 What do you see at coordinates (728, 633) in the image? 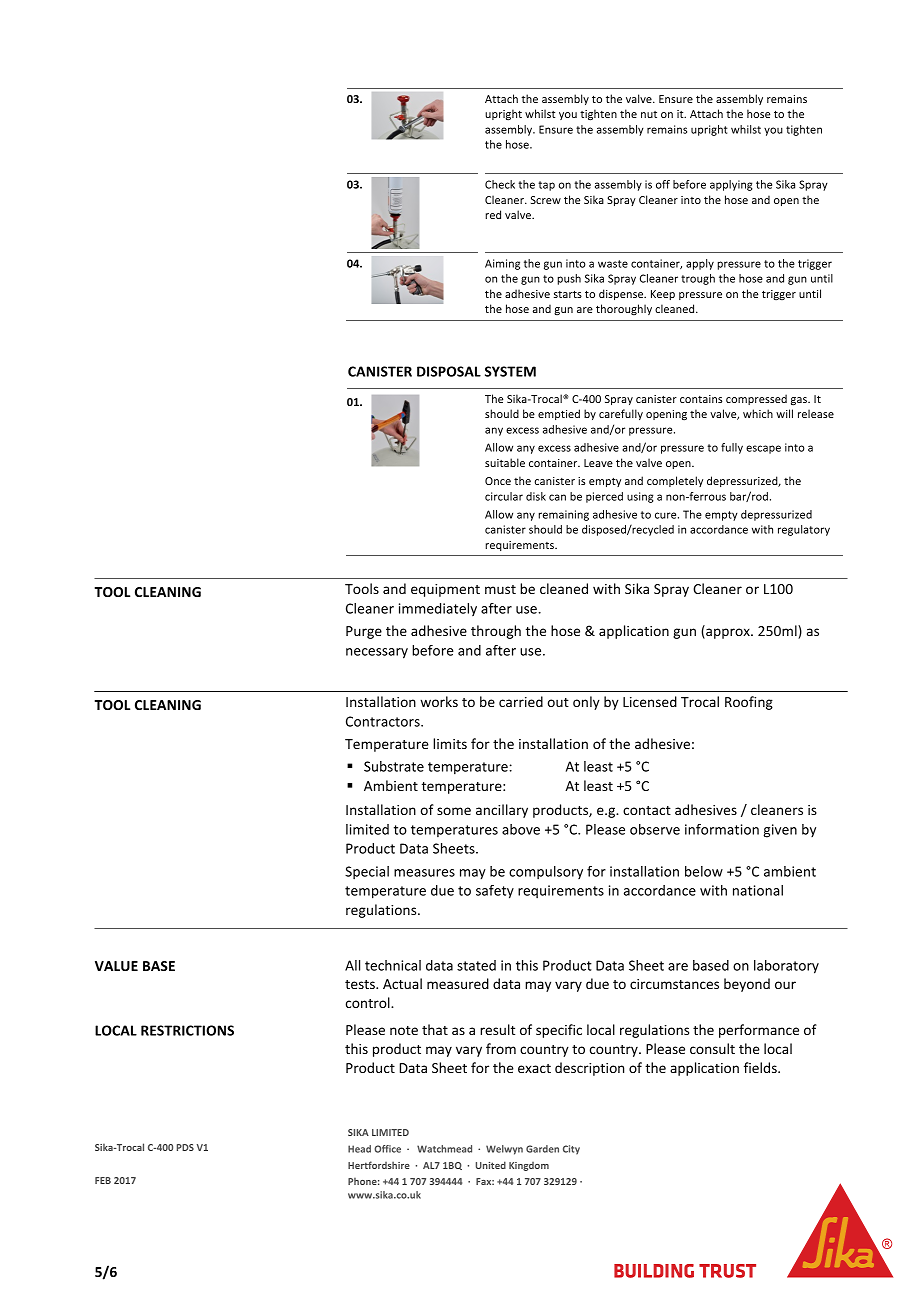
I see `approx` at bounding box center [728, 633].
